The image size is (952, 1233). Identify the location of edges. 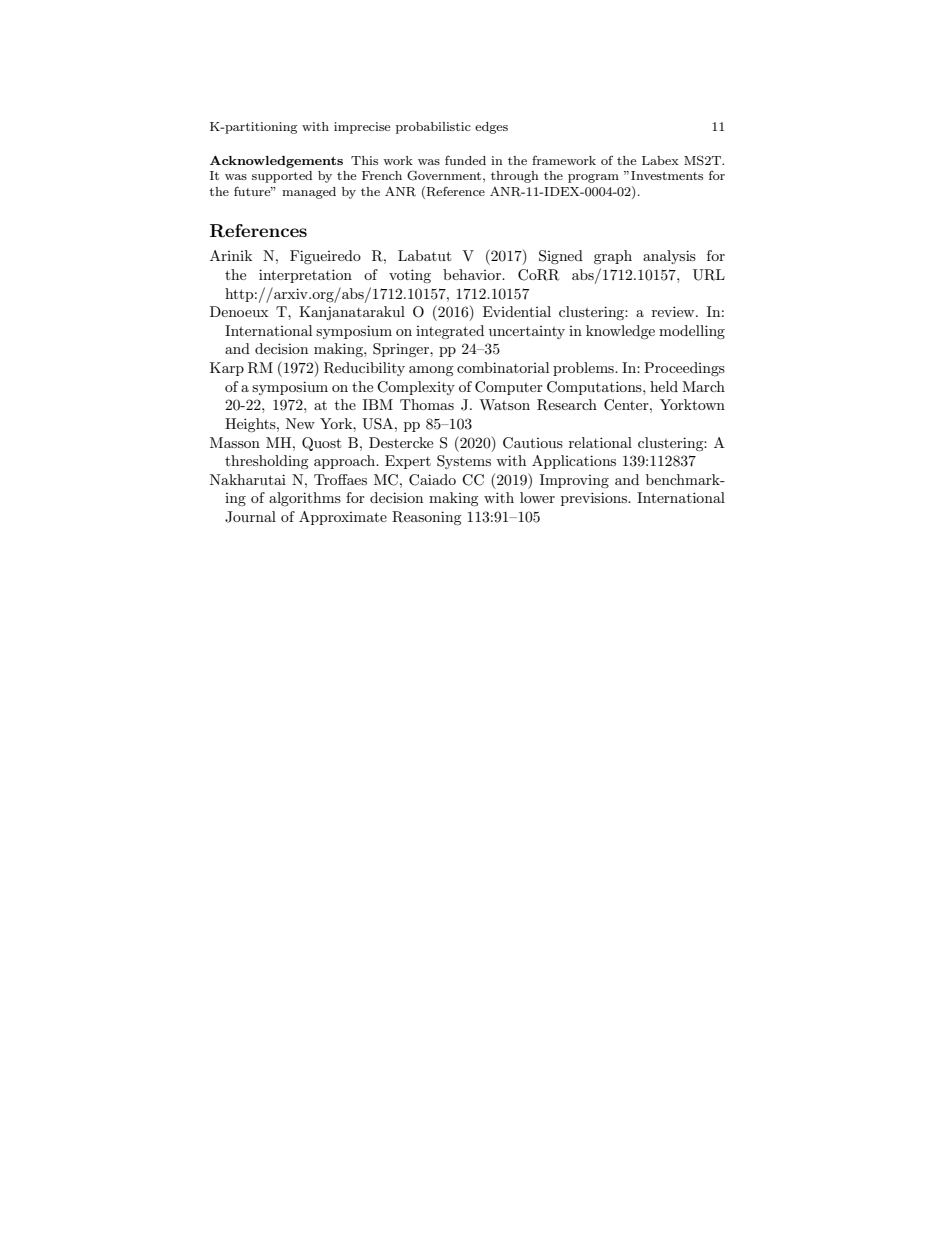
(491, 128).
